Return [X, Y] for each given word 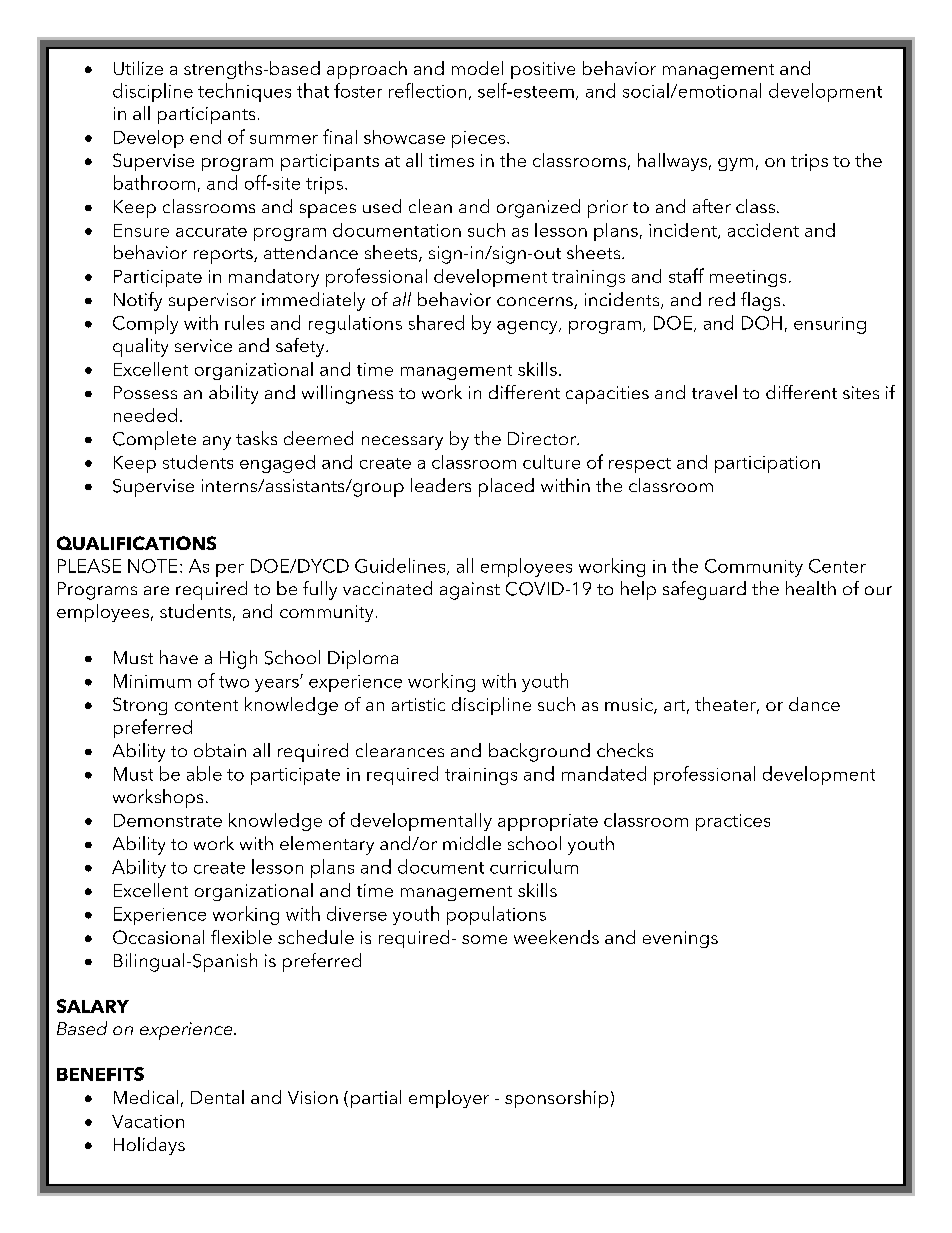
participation [767, 464]
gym [735, 164]
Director [543, 438]
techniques [244, 92]
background [539, 752]
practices [733, 822]
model [477, 68]
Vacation [148, 1121]
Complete [154, 440]
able [204, 773]
